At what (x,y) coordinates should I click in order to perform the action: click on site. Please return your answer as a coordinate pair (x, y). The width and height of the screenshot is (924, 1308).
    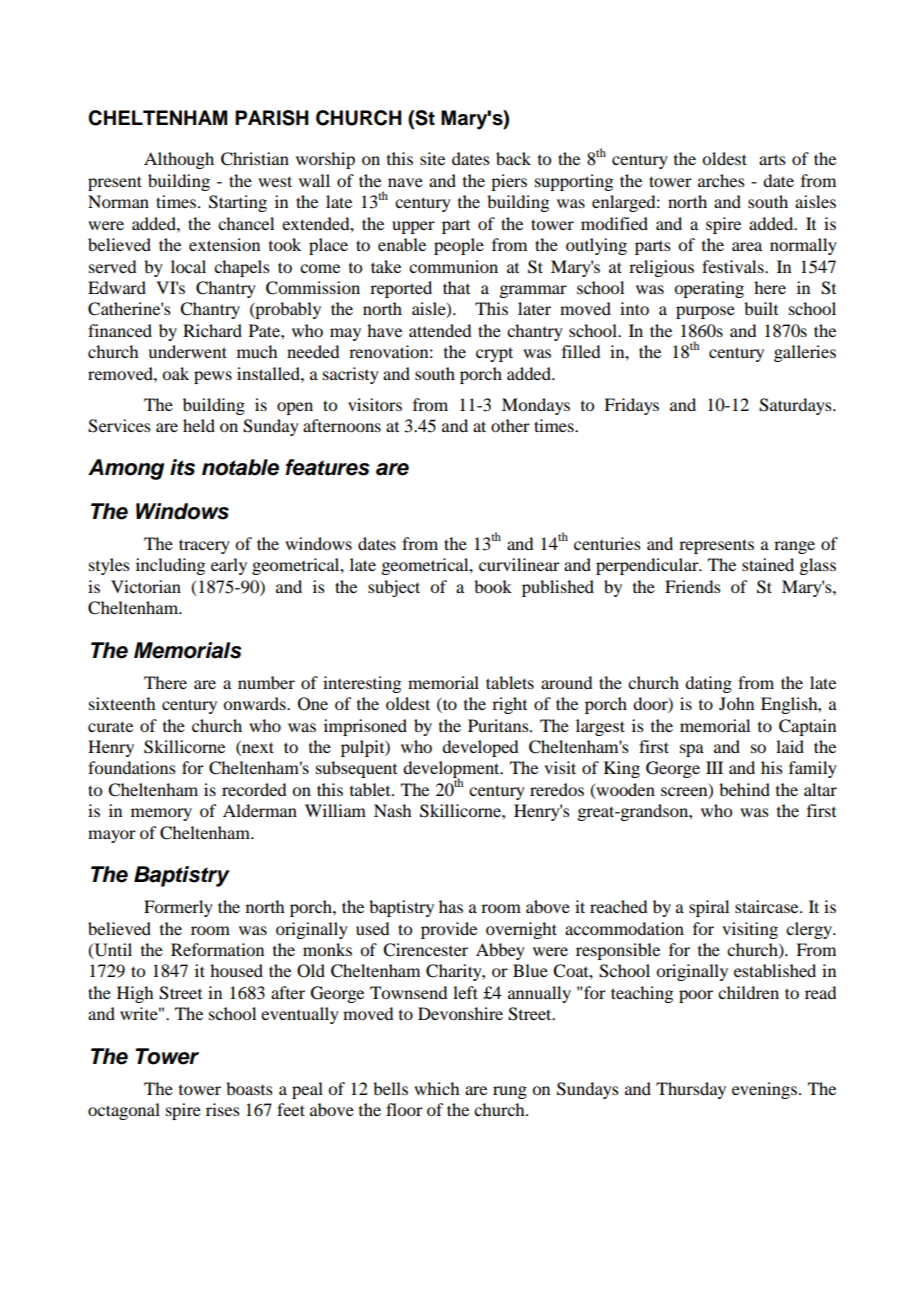
    Looking at the image, I should click on (432, 158).
